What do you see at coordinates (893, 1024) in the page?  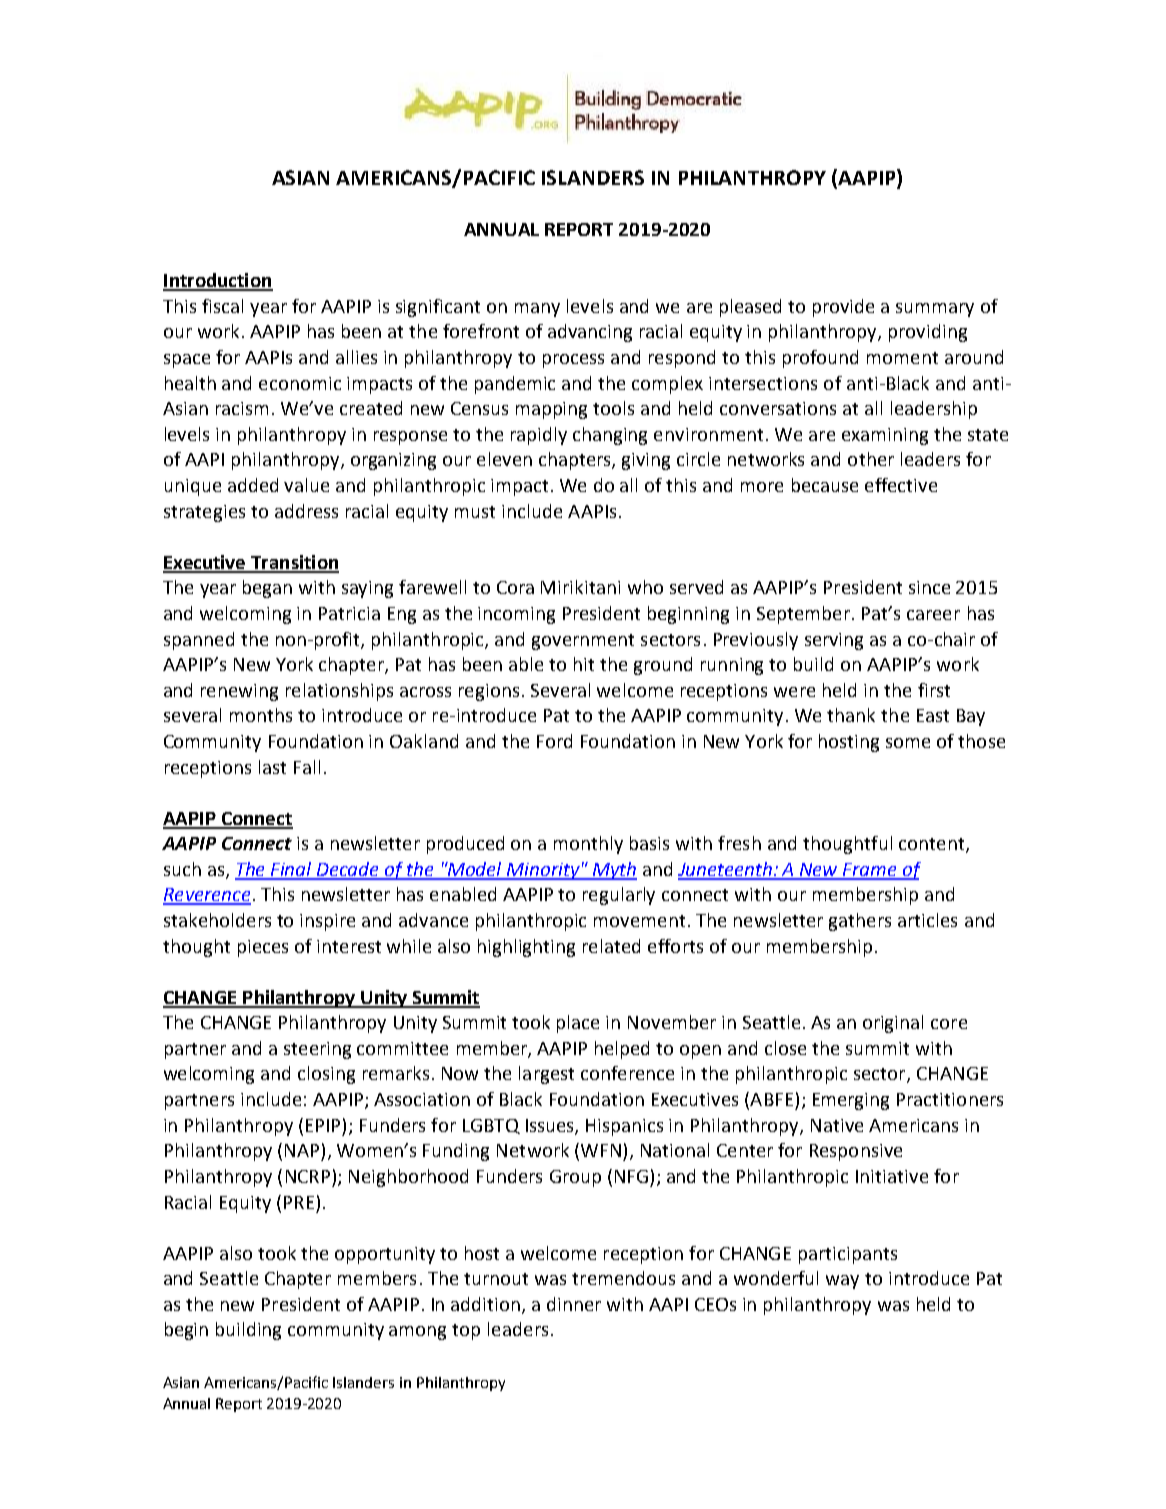 I see `original` at bounding box center [893, 1024].
